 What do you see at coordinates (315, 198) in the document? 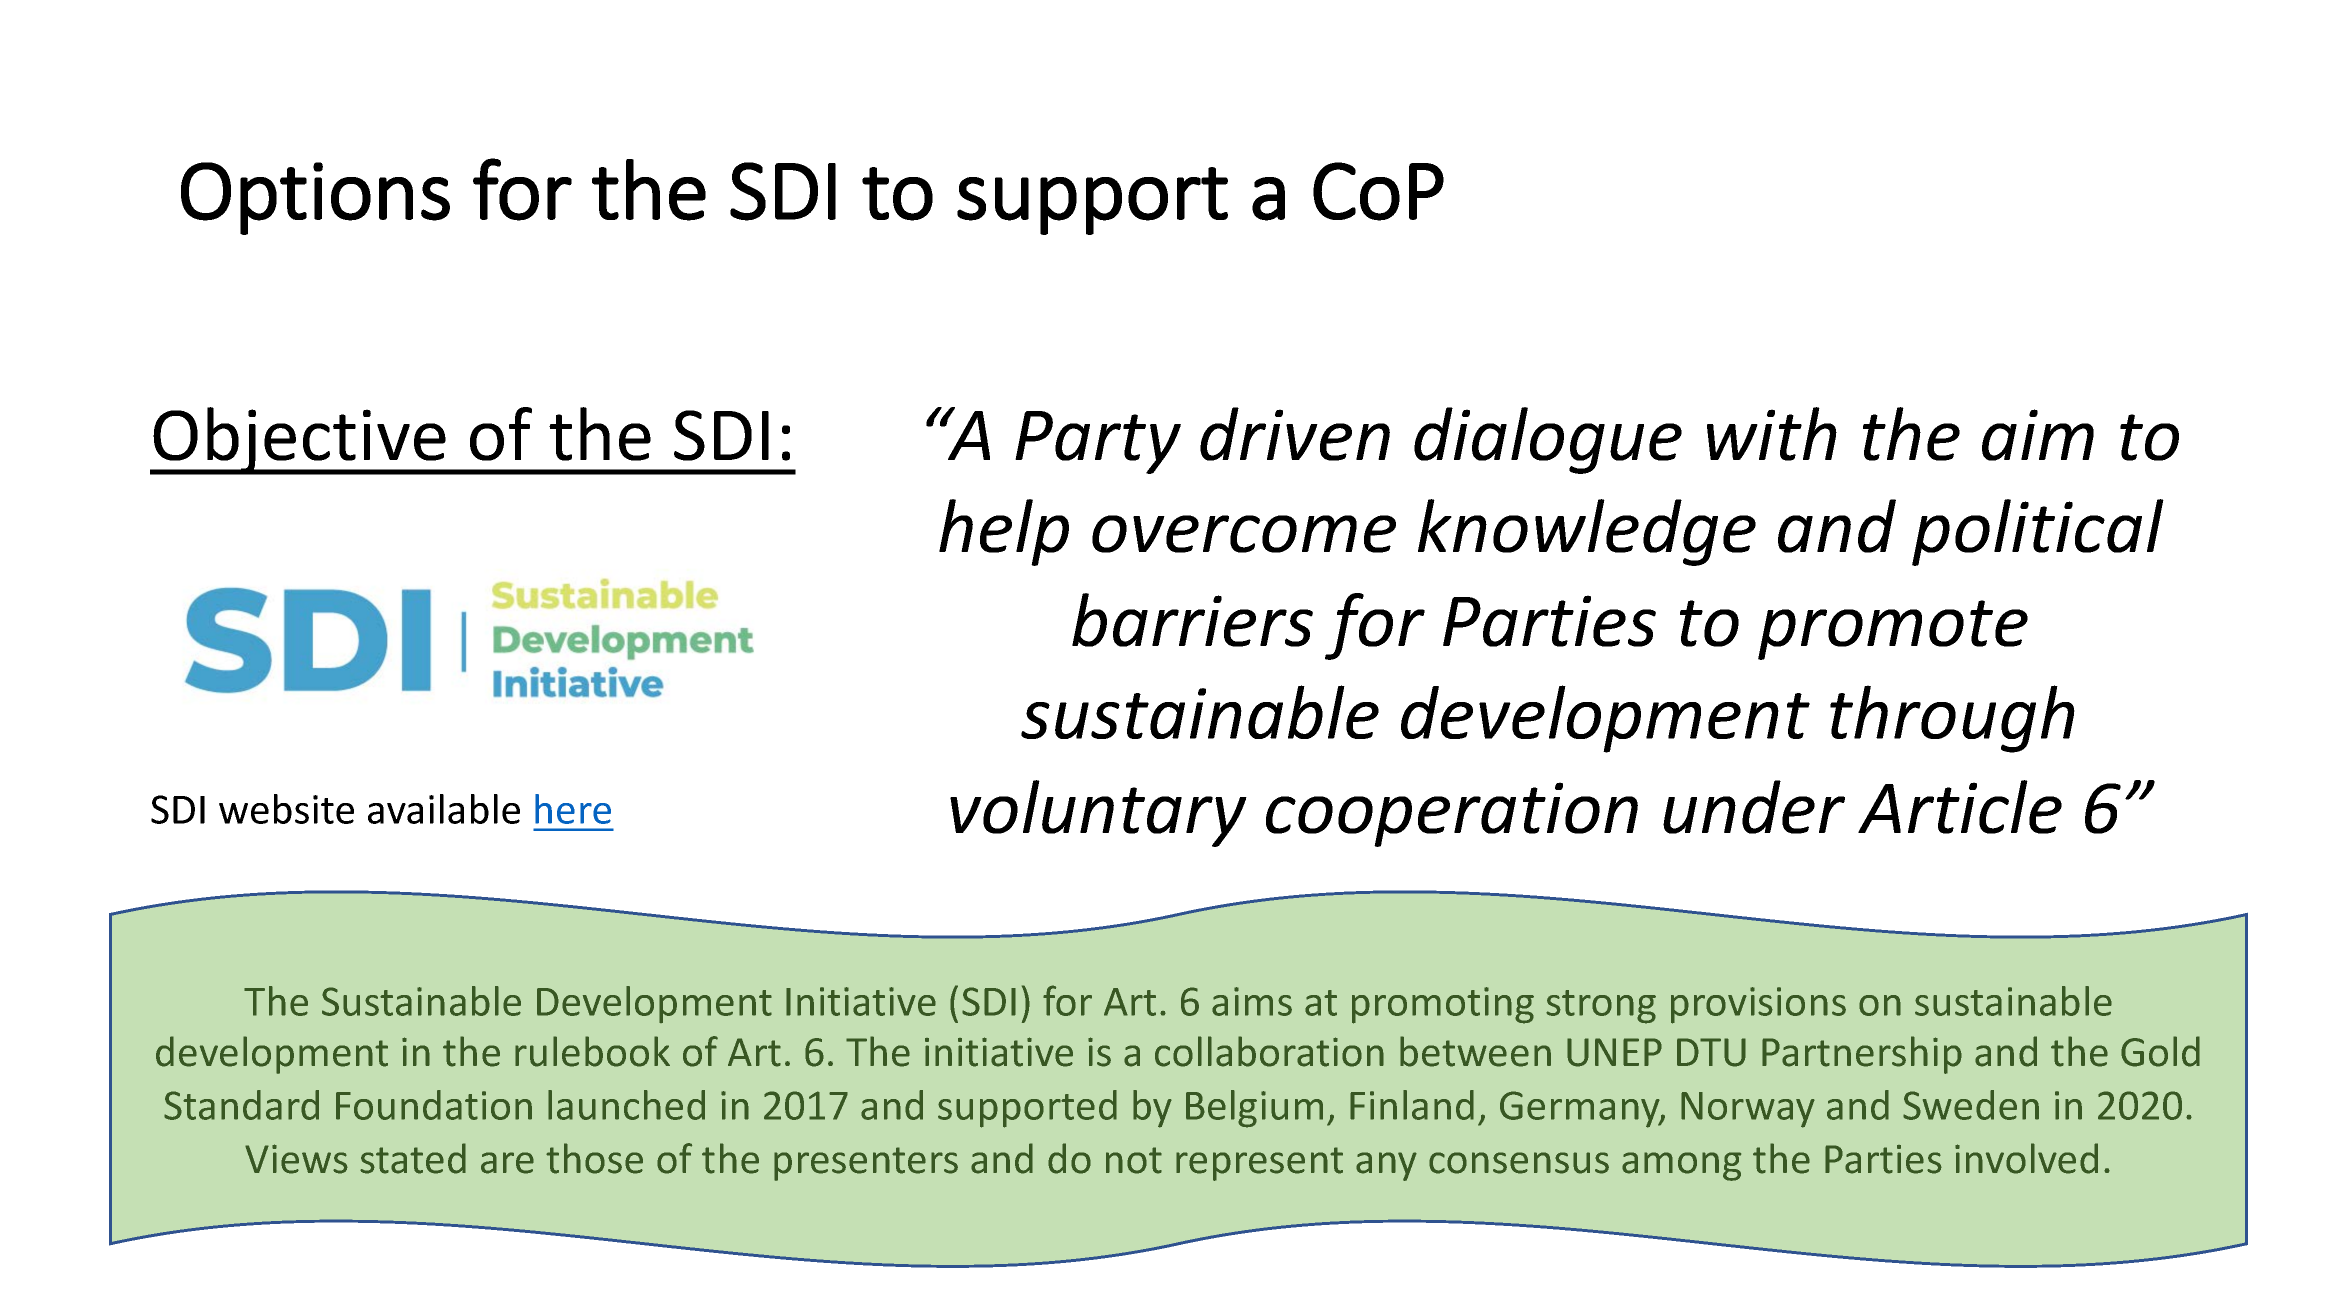
I see `Options` at bounding box center [315, 198].
